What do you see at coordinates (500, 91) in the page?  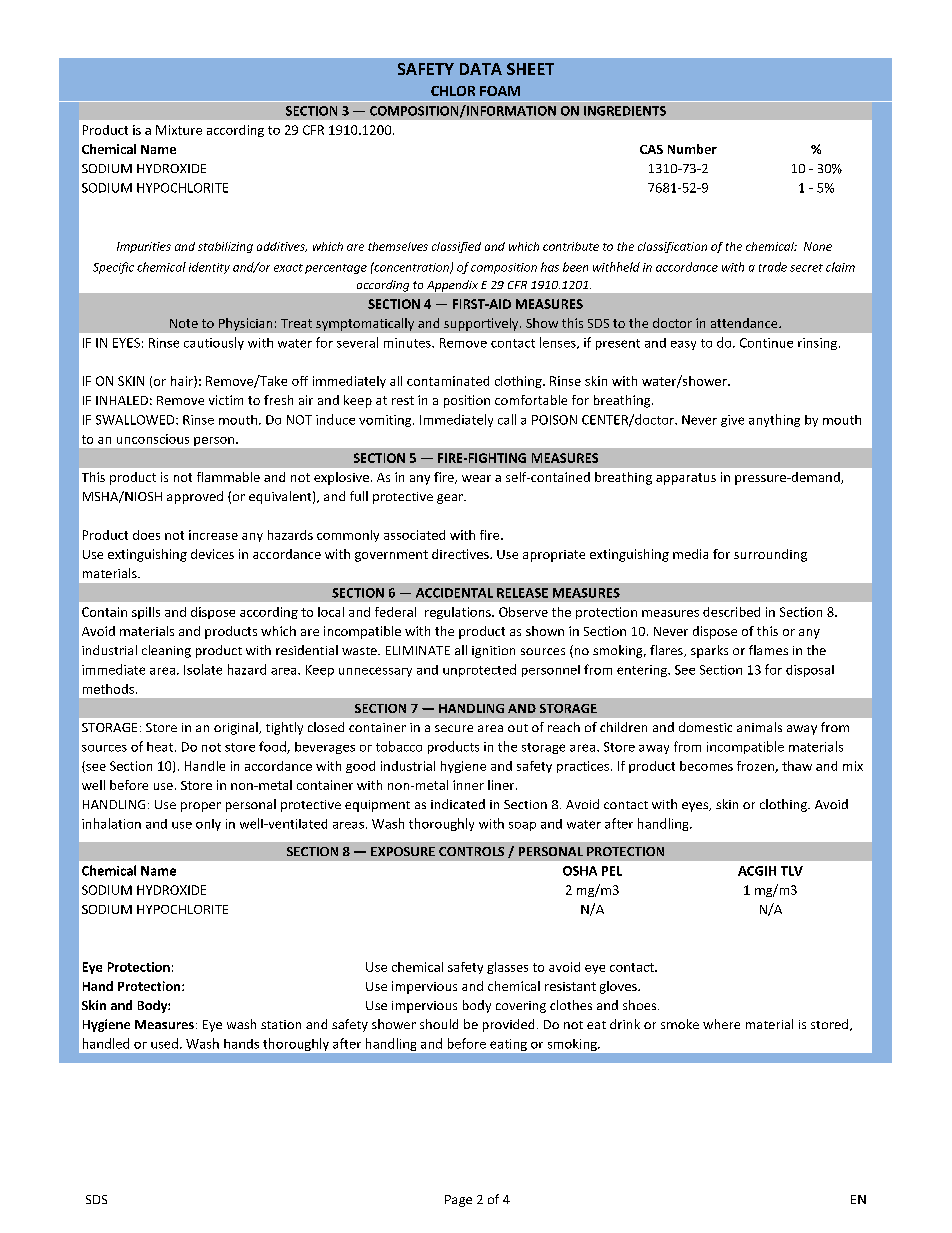 I see `FOAM` at bounding box center [500, 91].
